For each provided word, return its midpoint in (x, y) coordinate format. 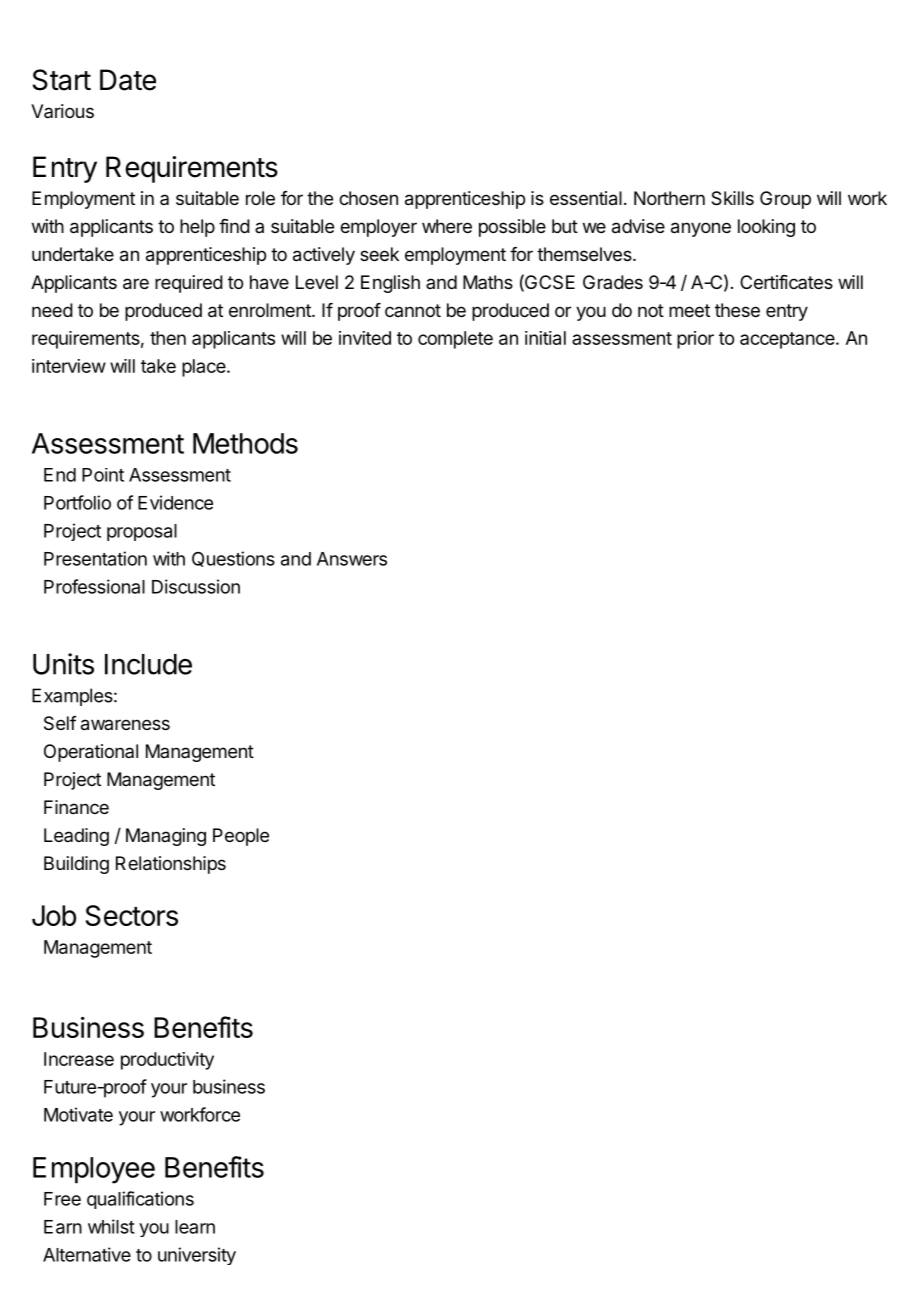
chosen (368, 198)
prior (695, 340)
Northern (669, 198)
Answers (352, 559)
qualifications (140, 1200)
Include (148, 664)
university (197, 1256)
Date (128, 80)
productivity (167, 1061)
